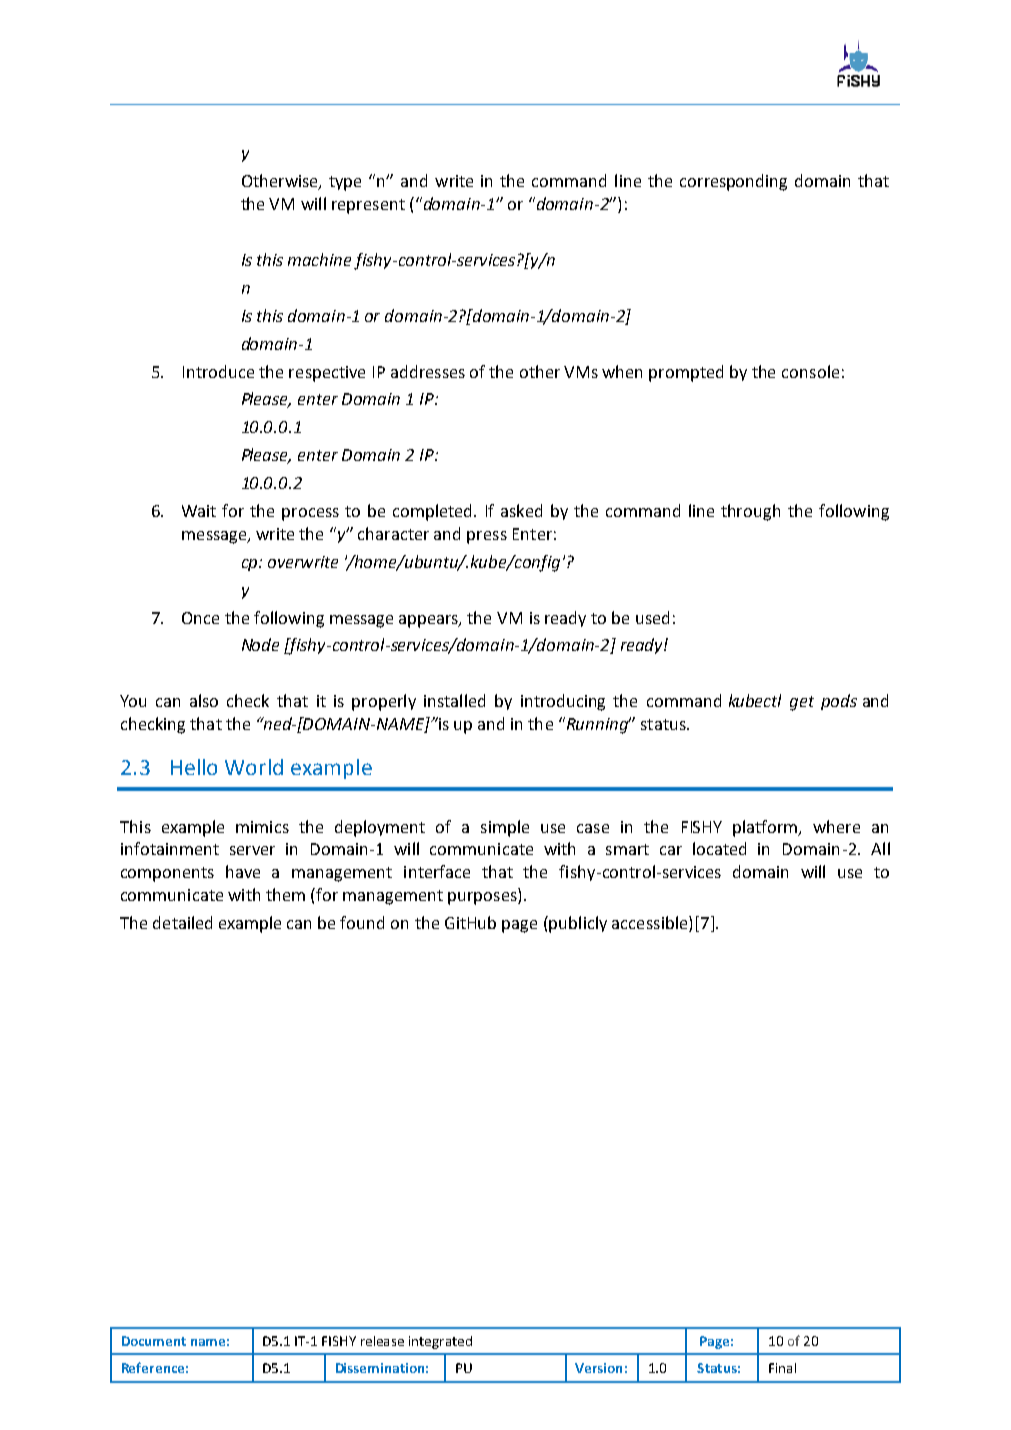 The height and width of the image is (1430, 1011). I want to click on Hello, so click(194, 767).
